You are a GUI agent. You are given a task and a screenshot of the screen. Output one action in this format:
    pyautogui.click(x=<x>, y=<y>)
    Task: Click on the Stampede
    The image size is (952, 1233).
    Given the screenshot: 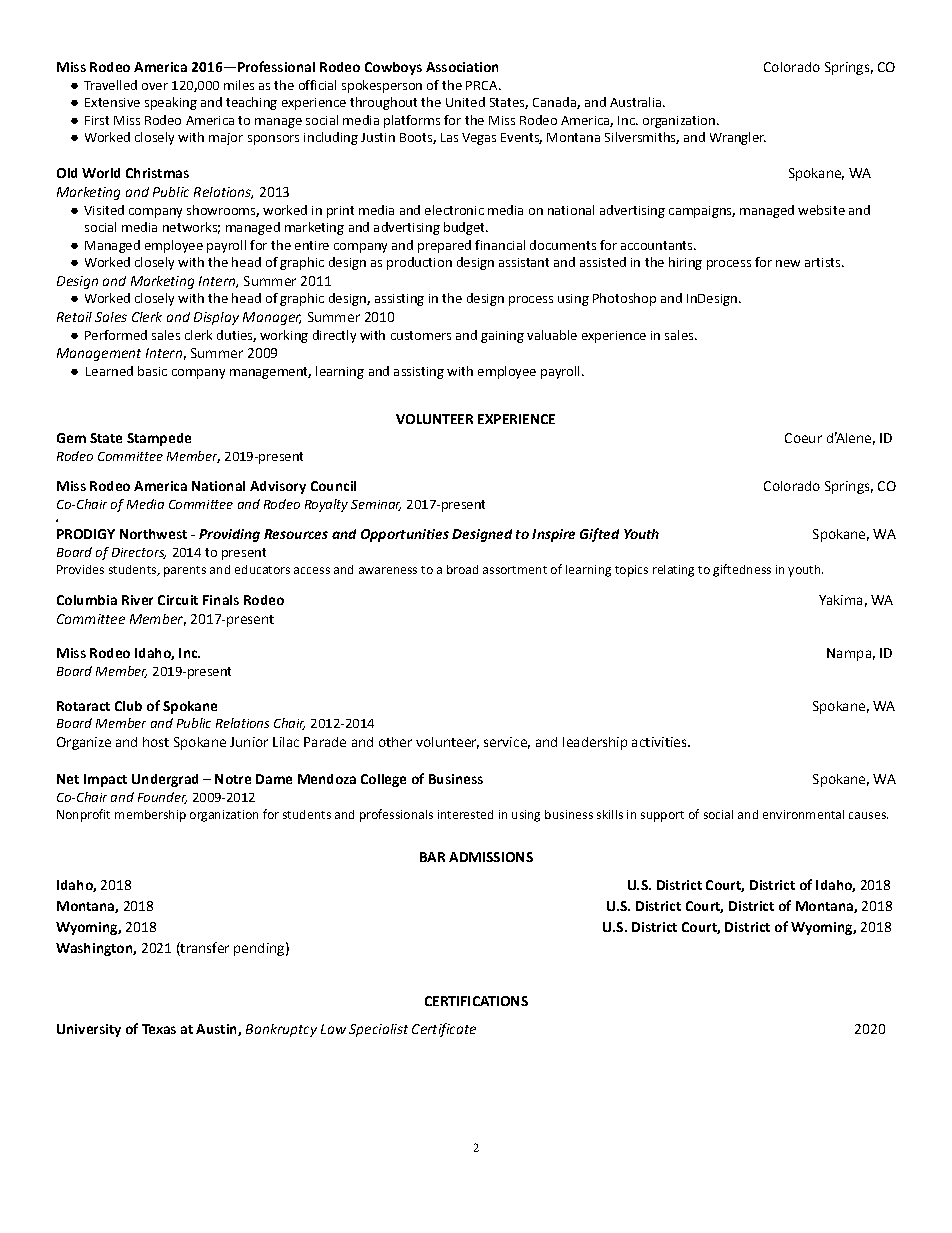 What is the action you would take?
    pyautogui.click(x=159, y=439)
